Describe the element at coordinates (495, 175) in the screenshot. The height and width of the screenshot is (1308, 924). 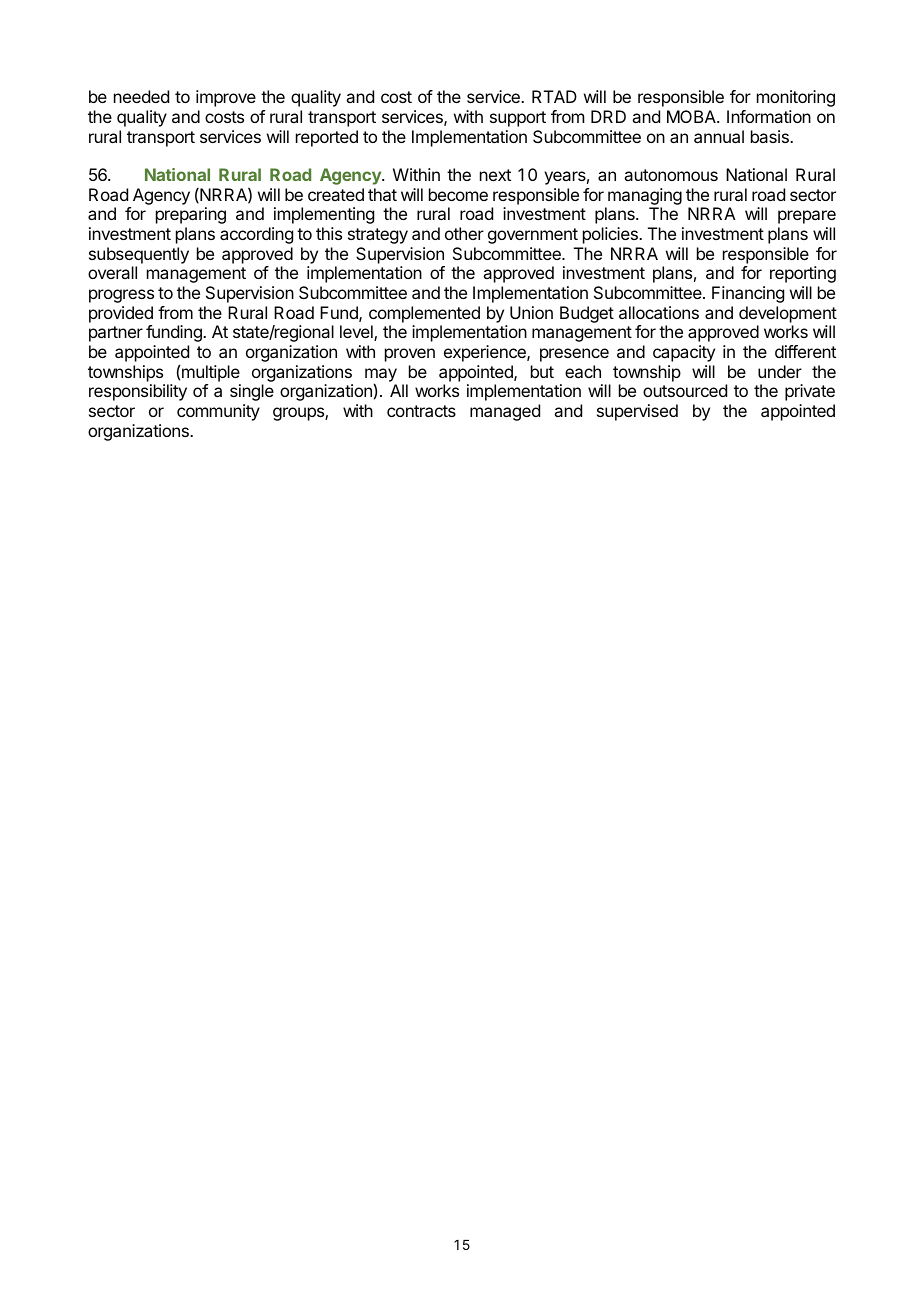
I see `next` at that location.
